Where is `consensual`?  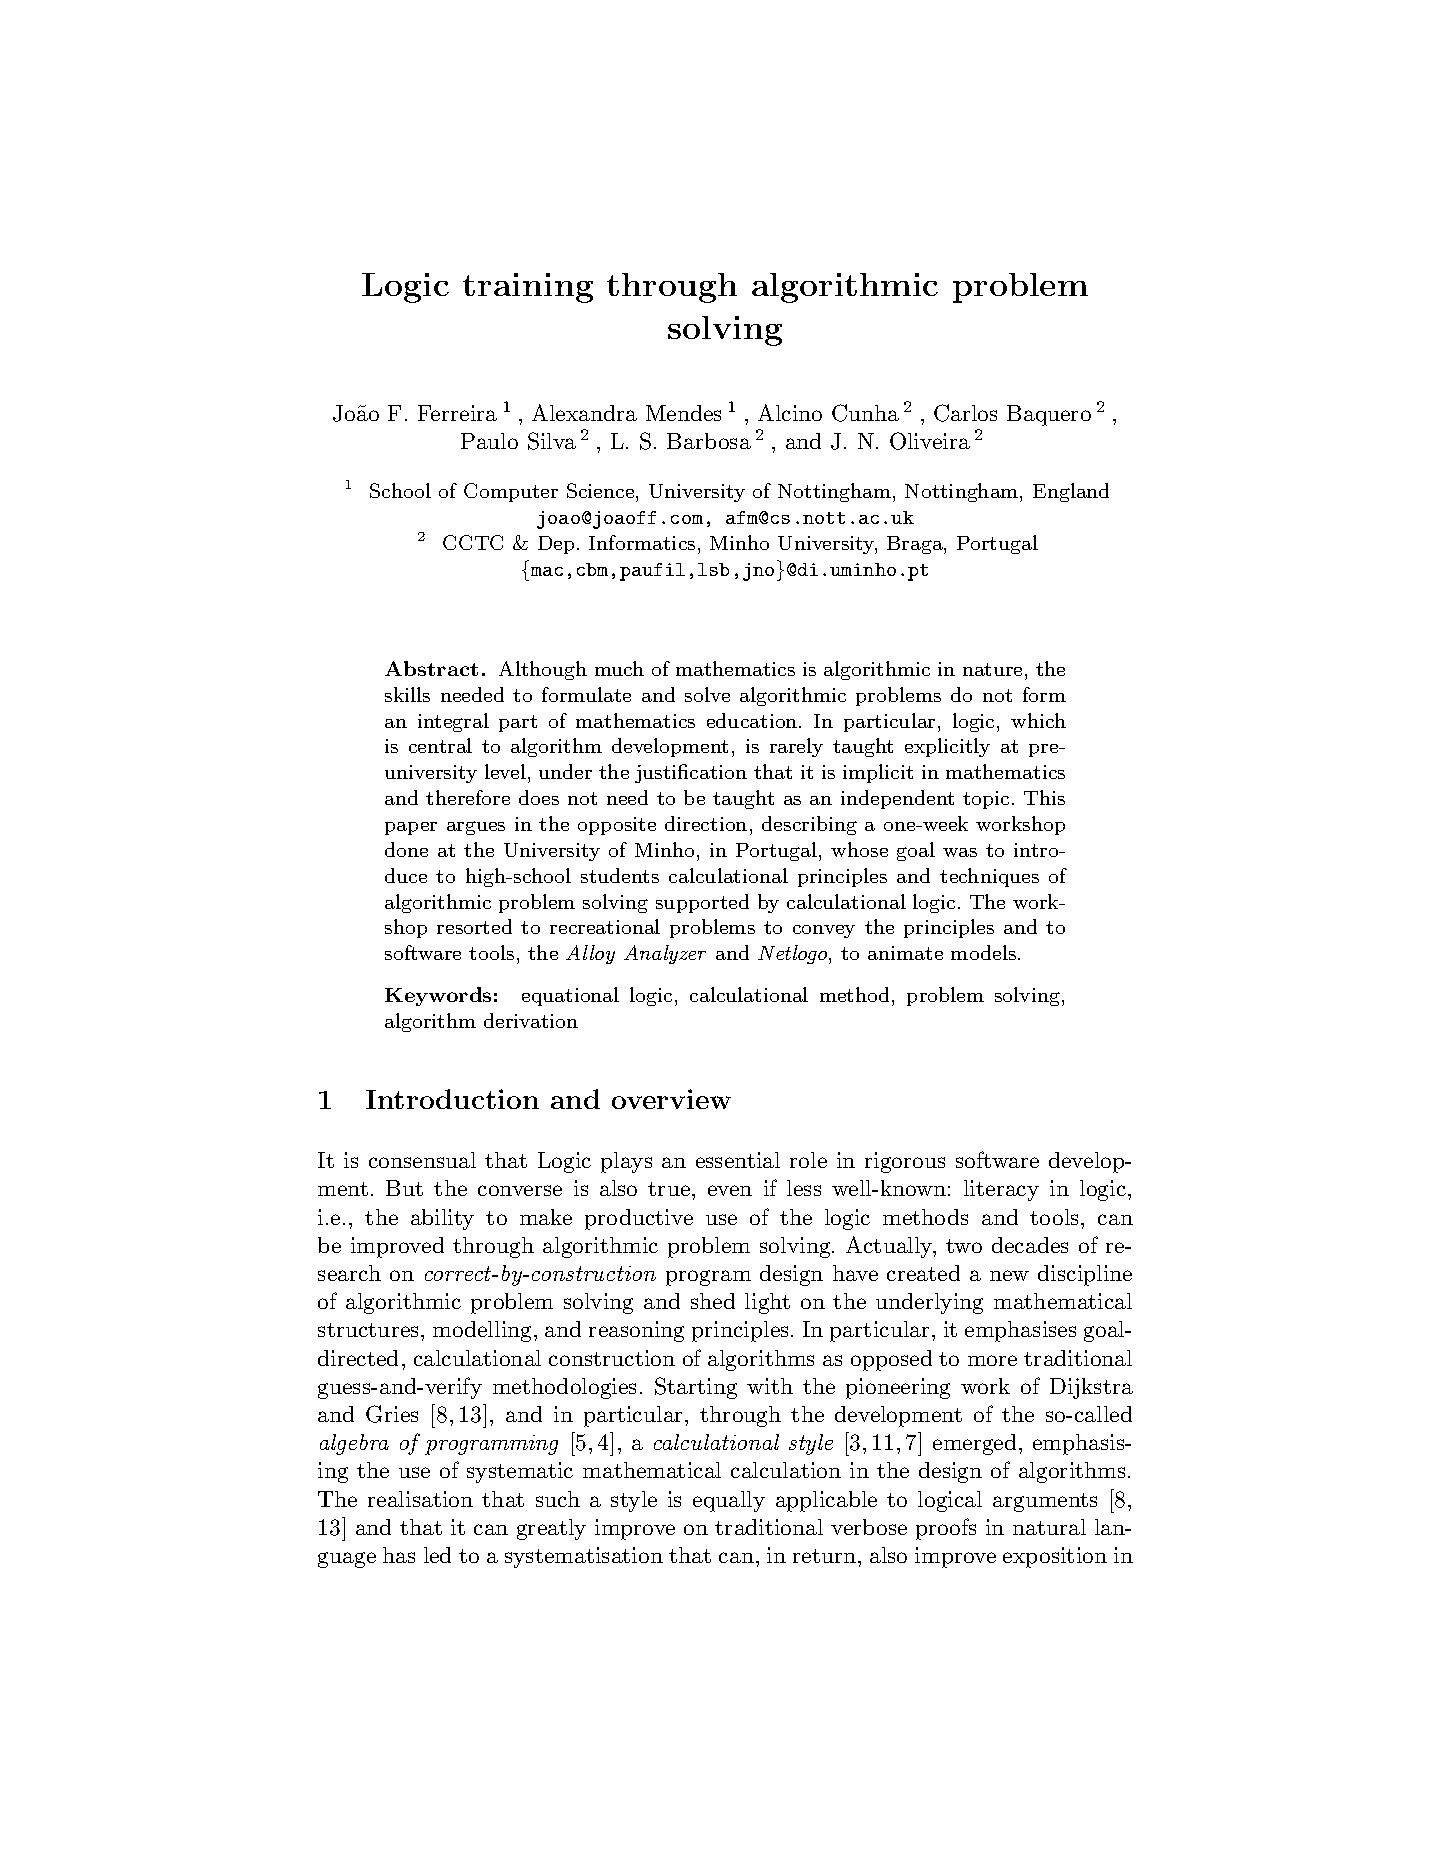 consensual is located at coordinates (422, 1160).
